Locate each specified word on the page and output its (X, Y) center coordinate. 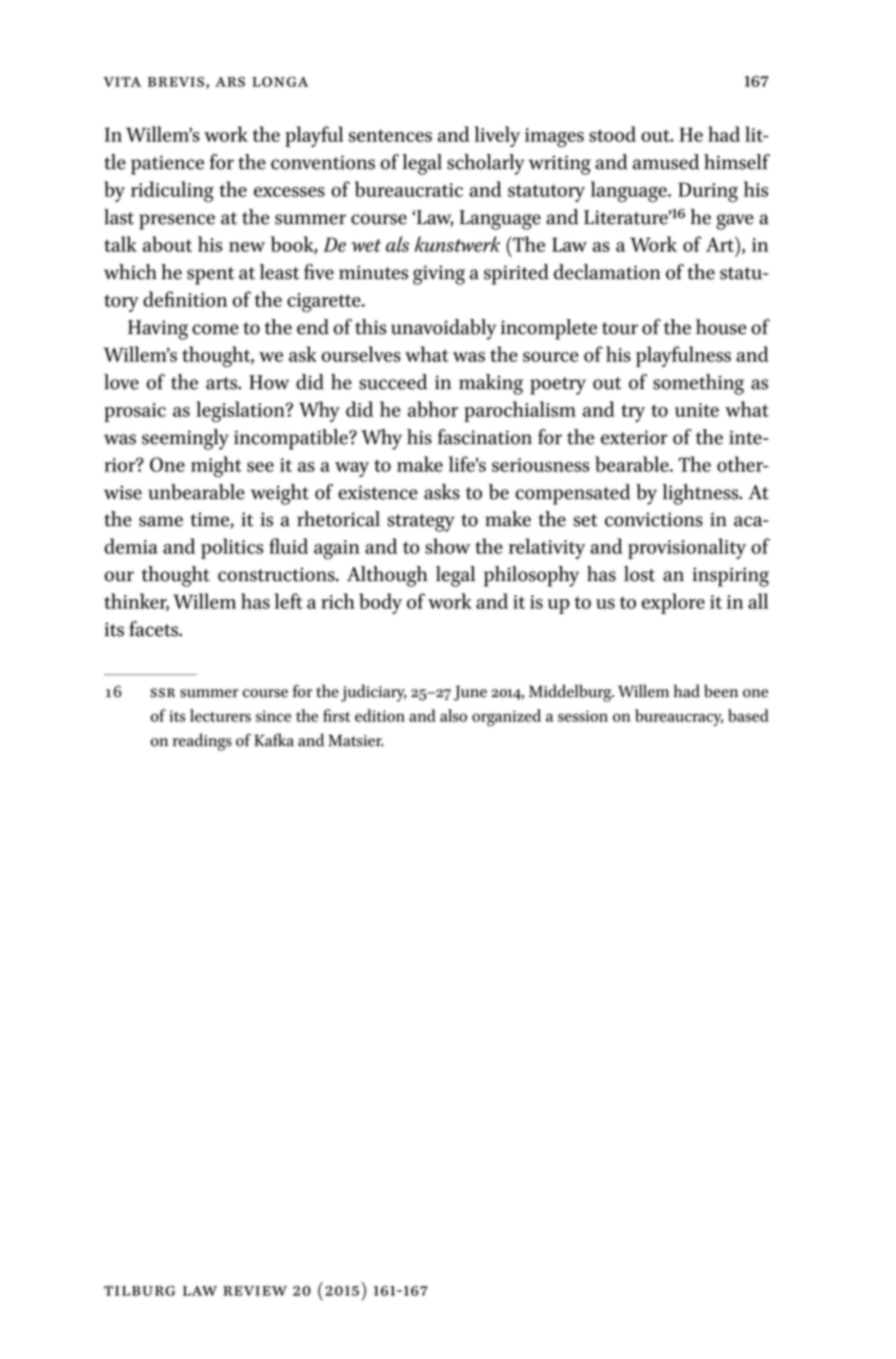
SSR (162, 693)
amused (666, 162)
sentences (390, 135)
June (470, 693)
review (255, 1291)
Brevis (176, 82)
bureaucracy (679, 717)
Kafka (274, 740)
